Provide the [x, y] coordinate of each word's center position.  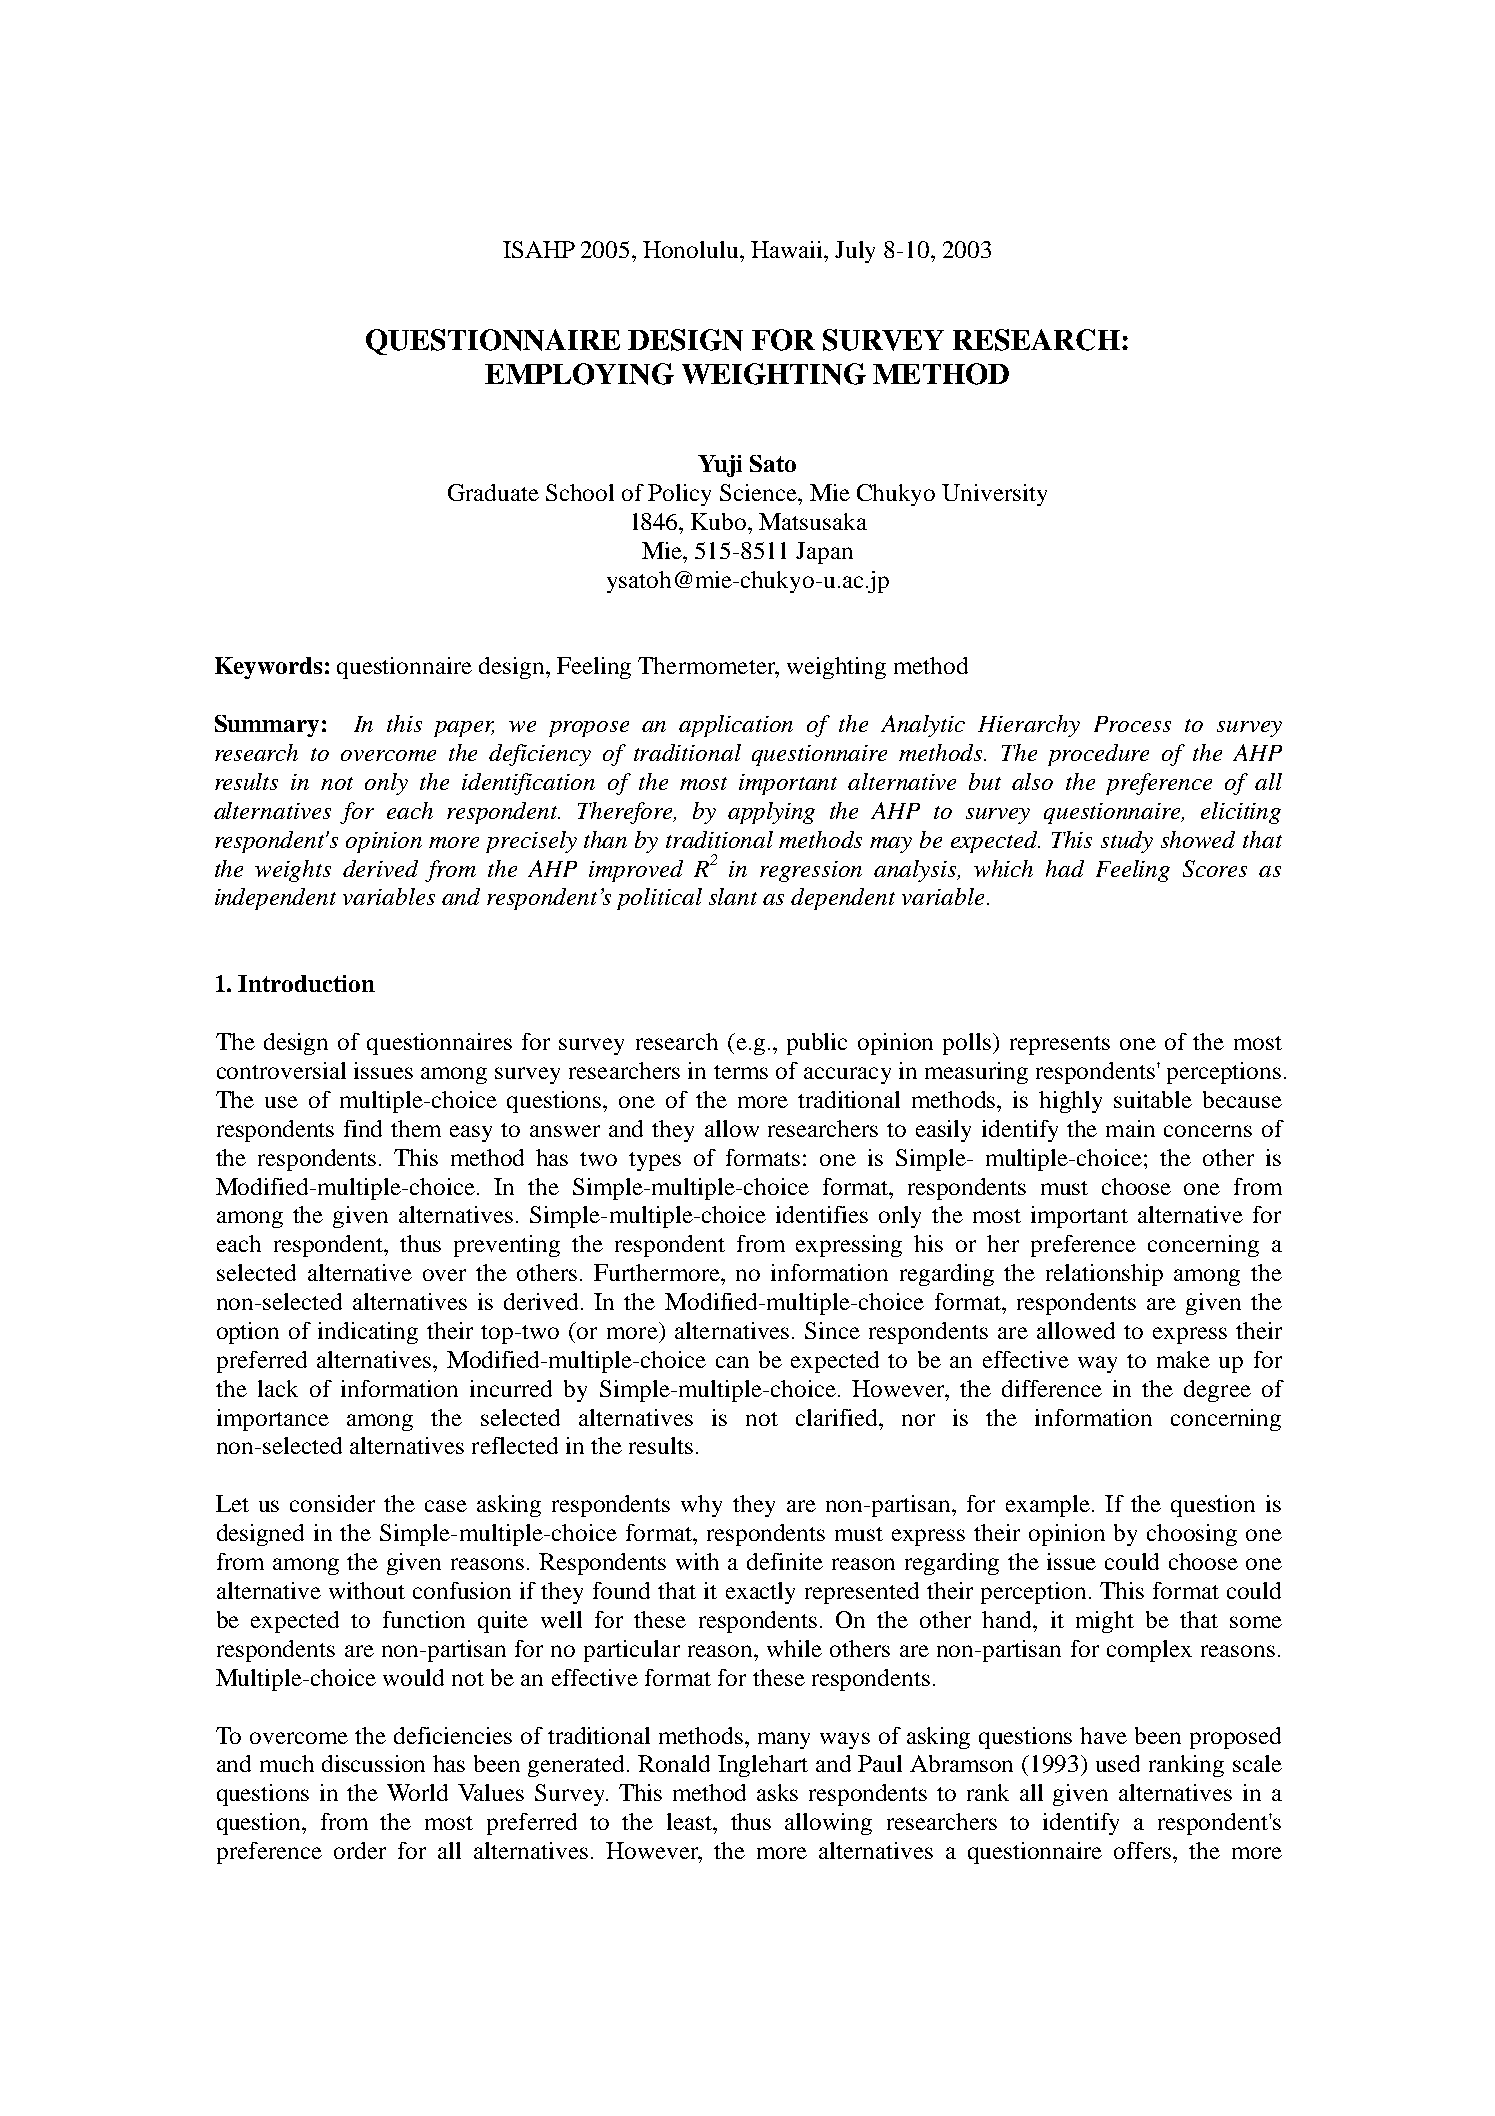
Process [1132, 724]
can [732, 1362]
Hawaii [788, 249]
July [855, 252]
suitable [1153, 1099]
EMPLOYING [579, 374]
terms [741, 1072]
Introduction [306, 983]
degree [1217, 1391]
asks [777, 1792]
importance [273, 1420]
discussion [373, 1763]
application [736, 726]
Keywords [268, 668]
